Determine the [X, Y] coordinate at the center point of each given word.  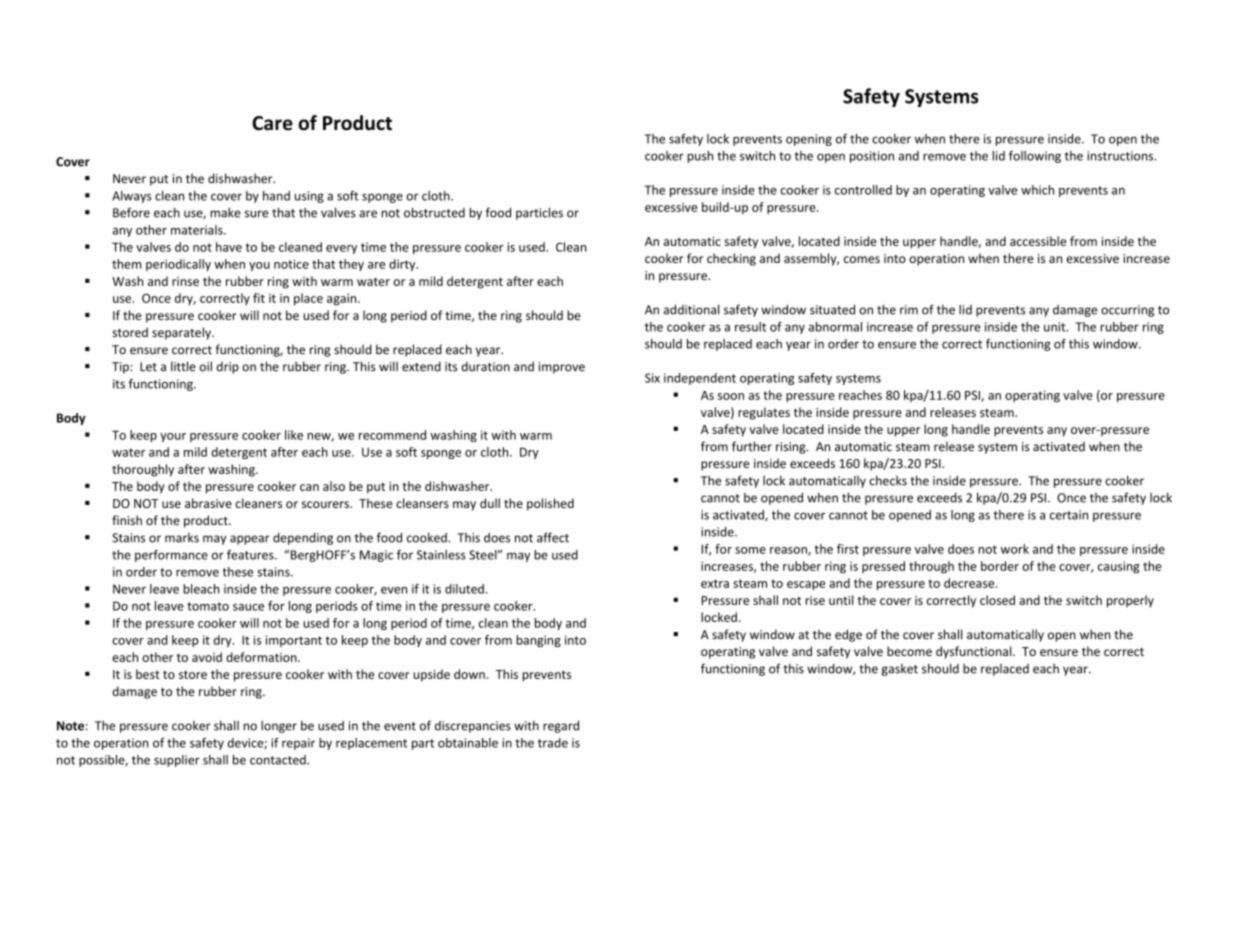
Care [272, 123]
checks [888, 480]
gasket [900, 670]
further [752, 446]
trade [553, 743]
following [1035, 157]
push [700, 157]
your [173, 437]
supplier [177, 761]
